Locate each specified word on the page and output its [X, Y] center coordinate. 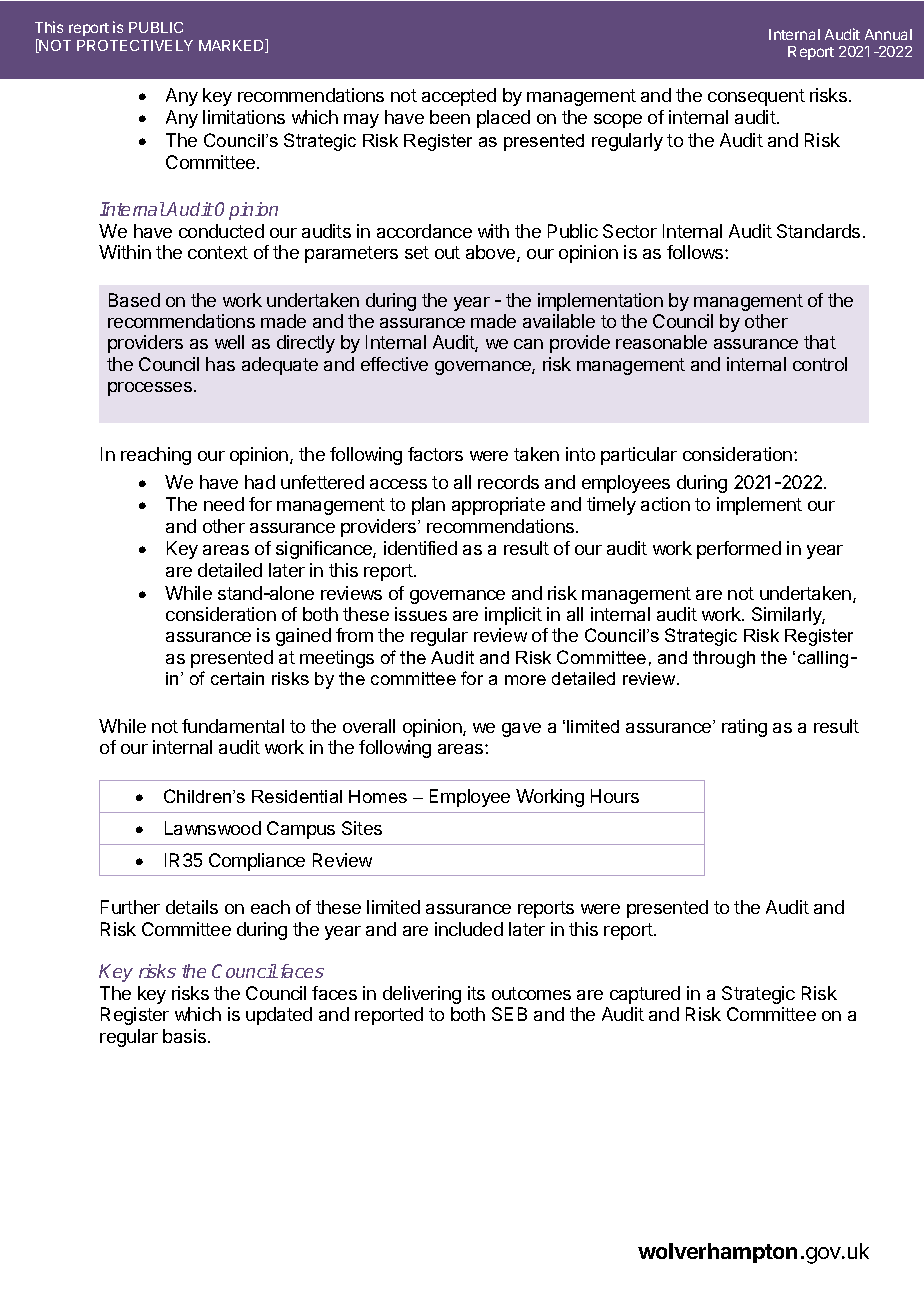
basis [184, 1036]
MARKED [232, 46]
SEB [509, 1014]
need [224, 504]
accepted [459, 97]
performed [739, 550]
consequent [756, 97]
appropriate [498, 506]
